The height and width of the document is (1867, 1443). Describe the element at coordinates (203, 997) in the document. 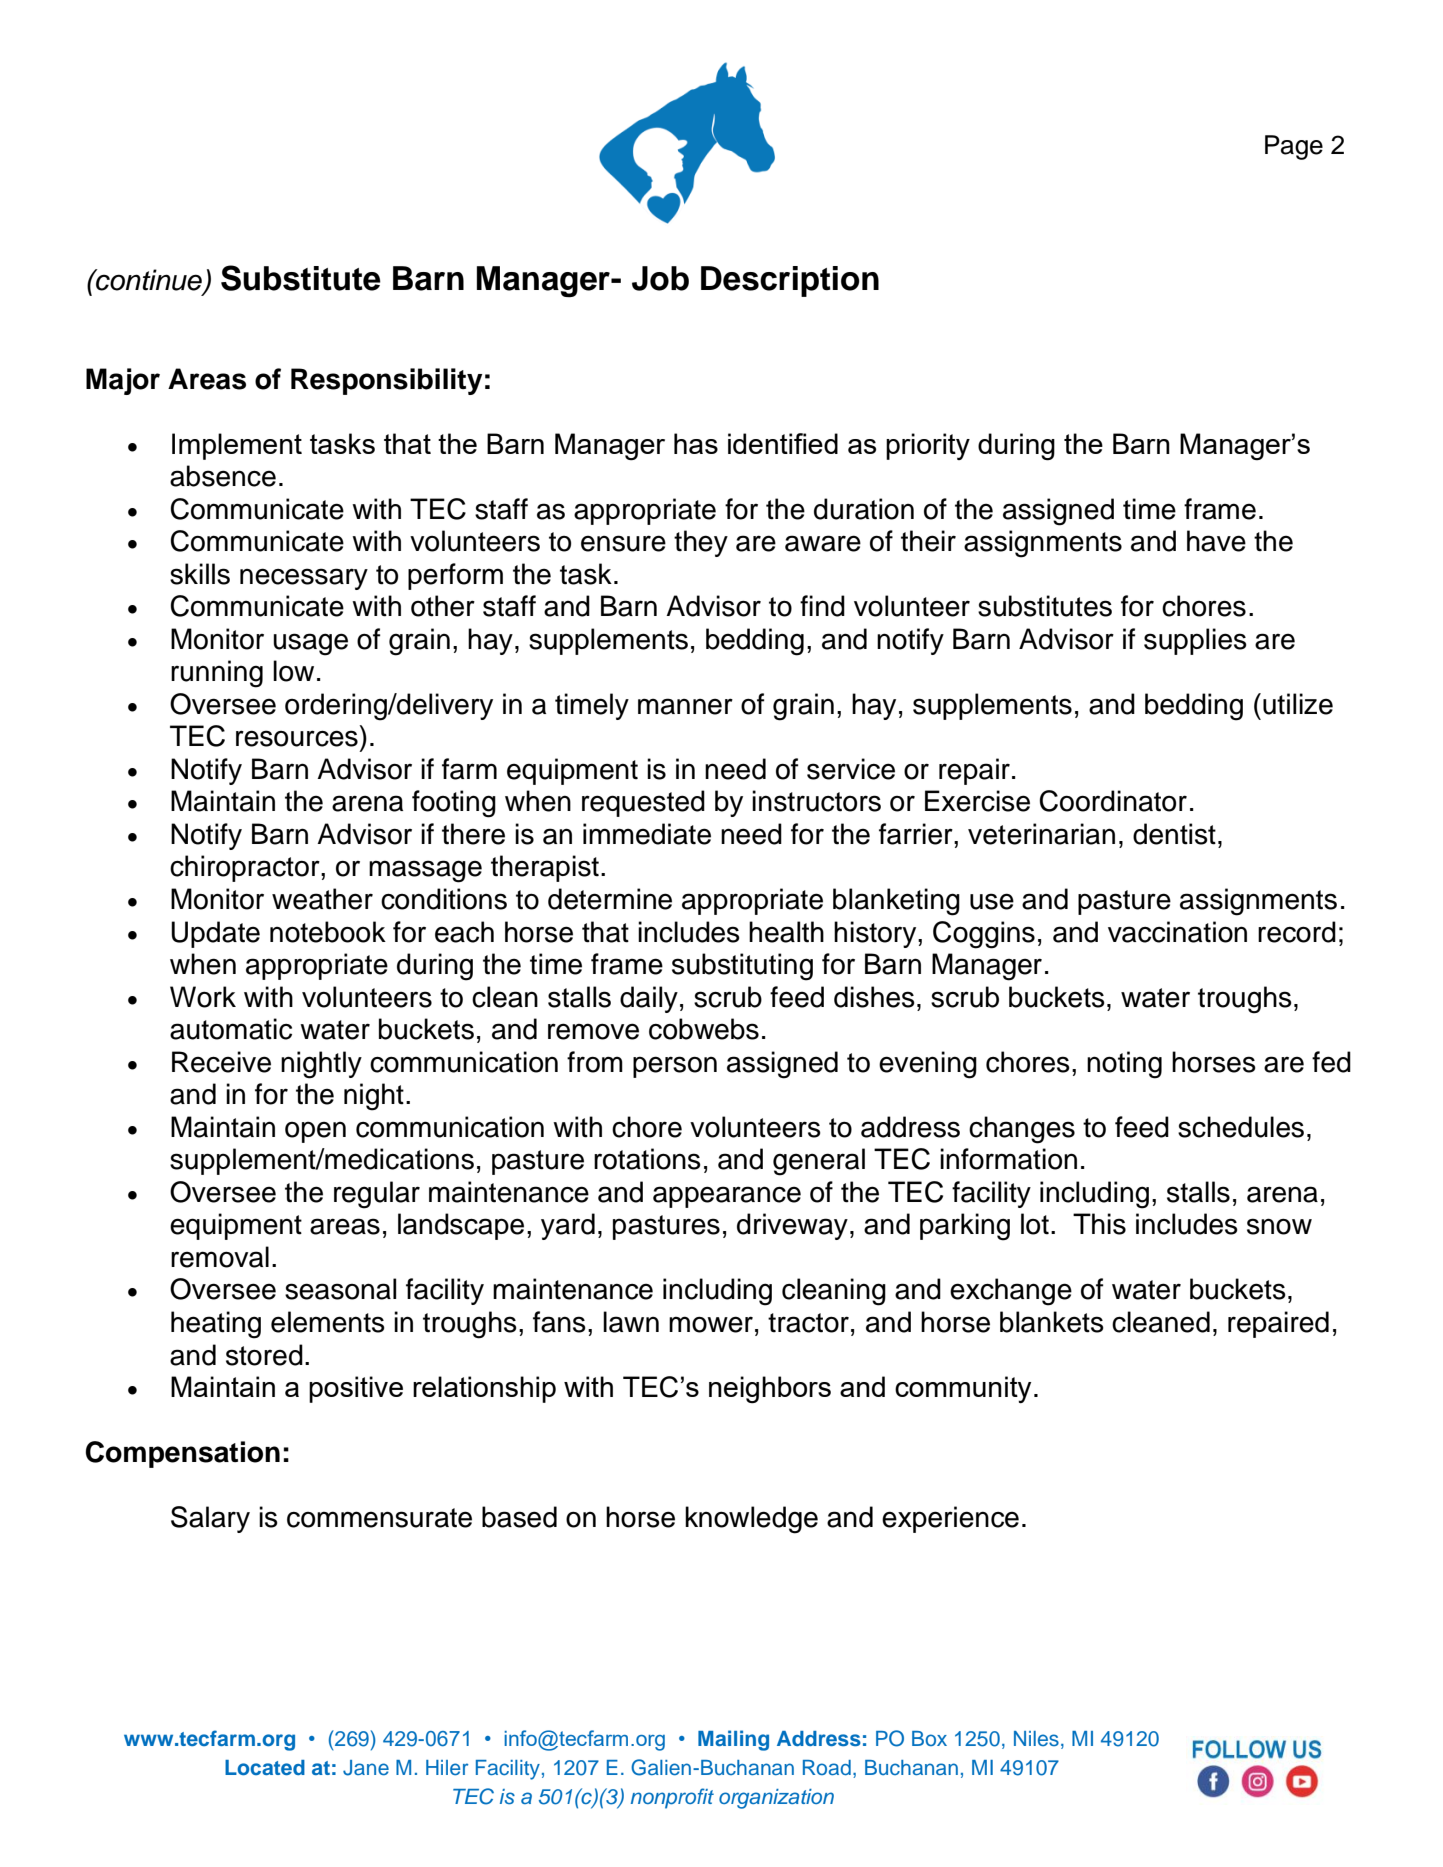

I see `Work` at that location.
